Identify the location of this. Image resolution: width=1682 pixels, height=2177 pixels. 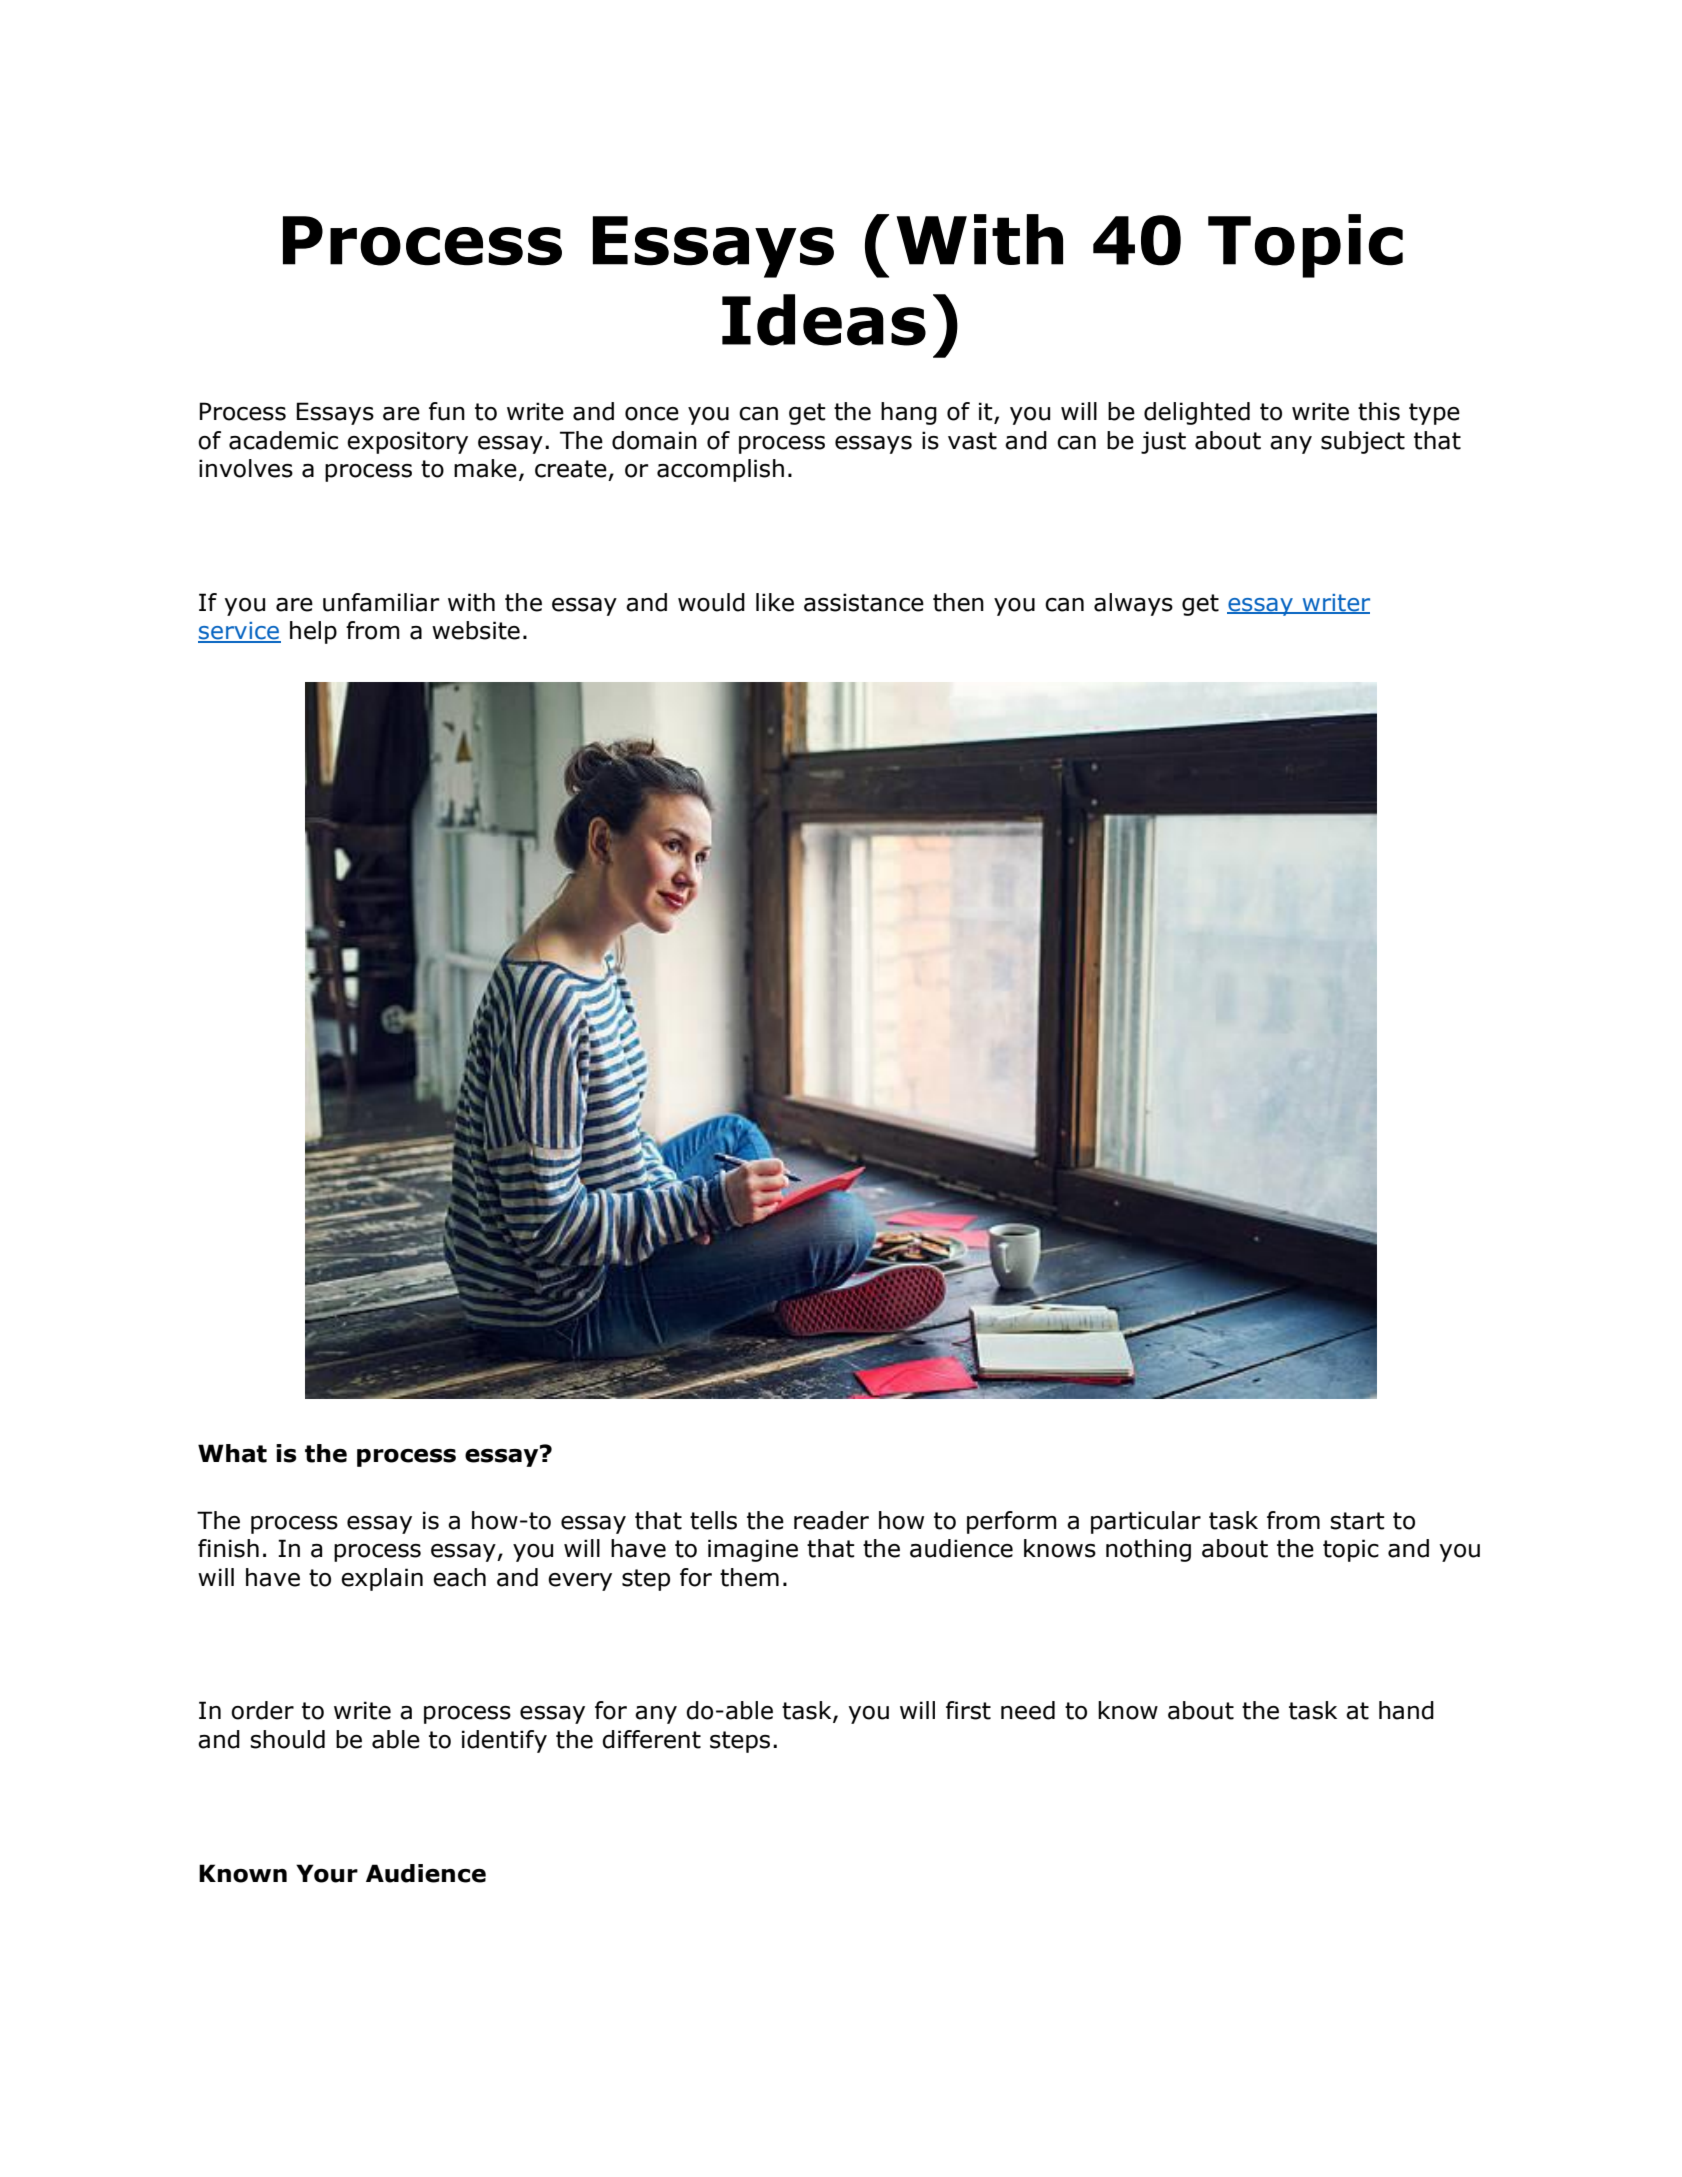
(1379, 411).
